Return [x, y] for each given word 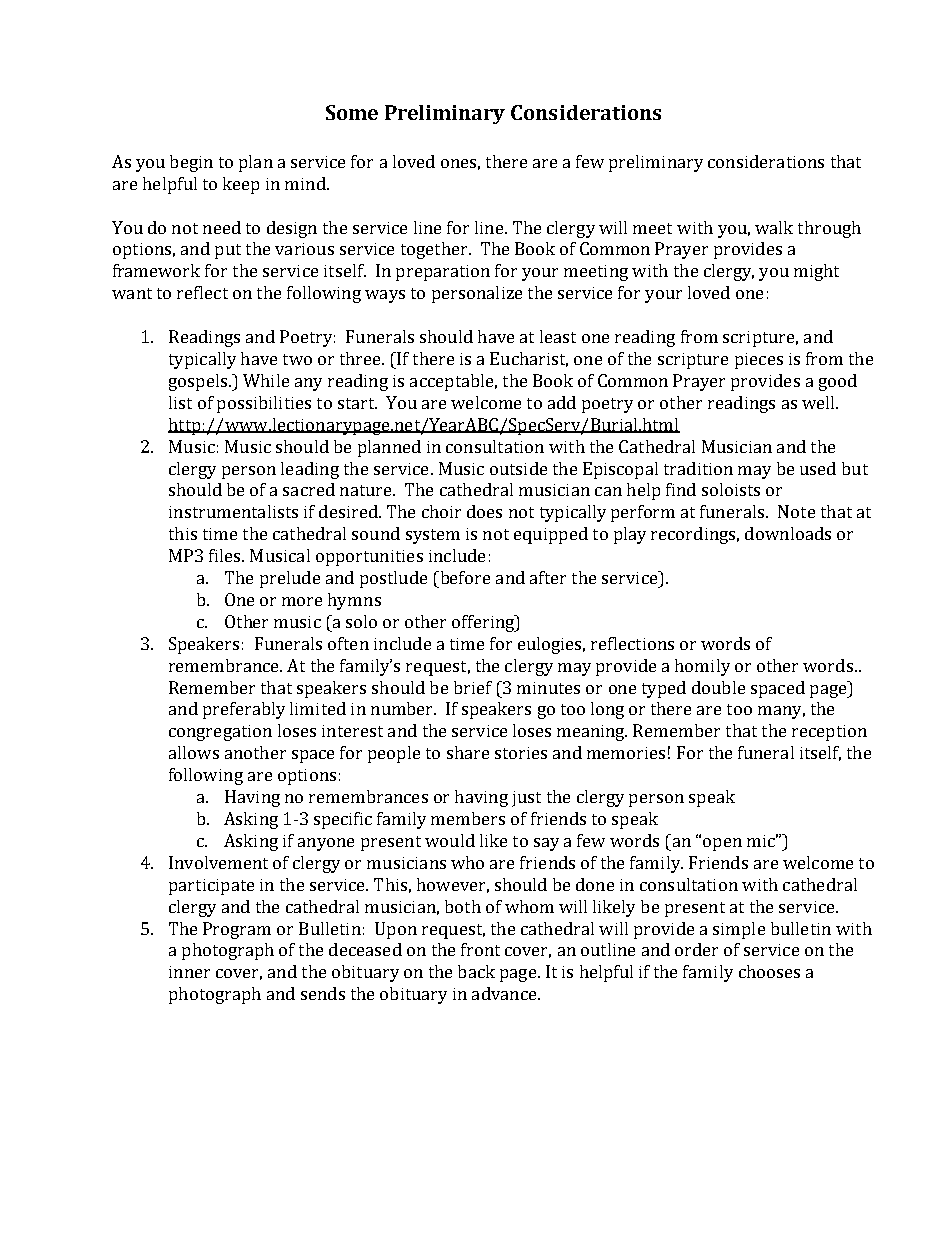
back [476, 971]
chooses [769, 971]
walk [774, 227]
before [464, 577]
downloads [788, 533]
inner [189, 972]
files [226, 555]
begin [191, 163]
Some [352, 112]
